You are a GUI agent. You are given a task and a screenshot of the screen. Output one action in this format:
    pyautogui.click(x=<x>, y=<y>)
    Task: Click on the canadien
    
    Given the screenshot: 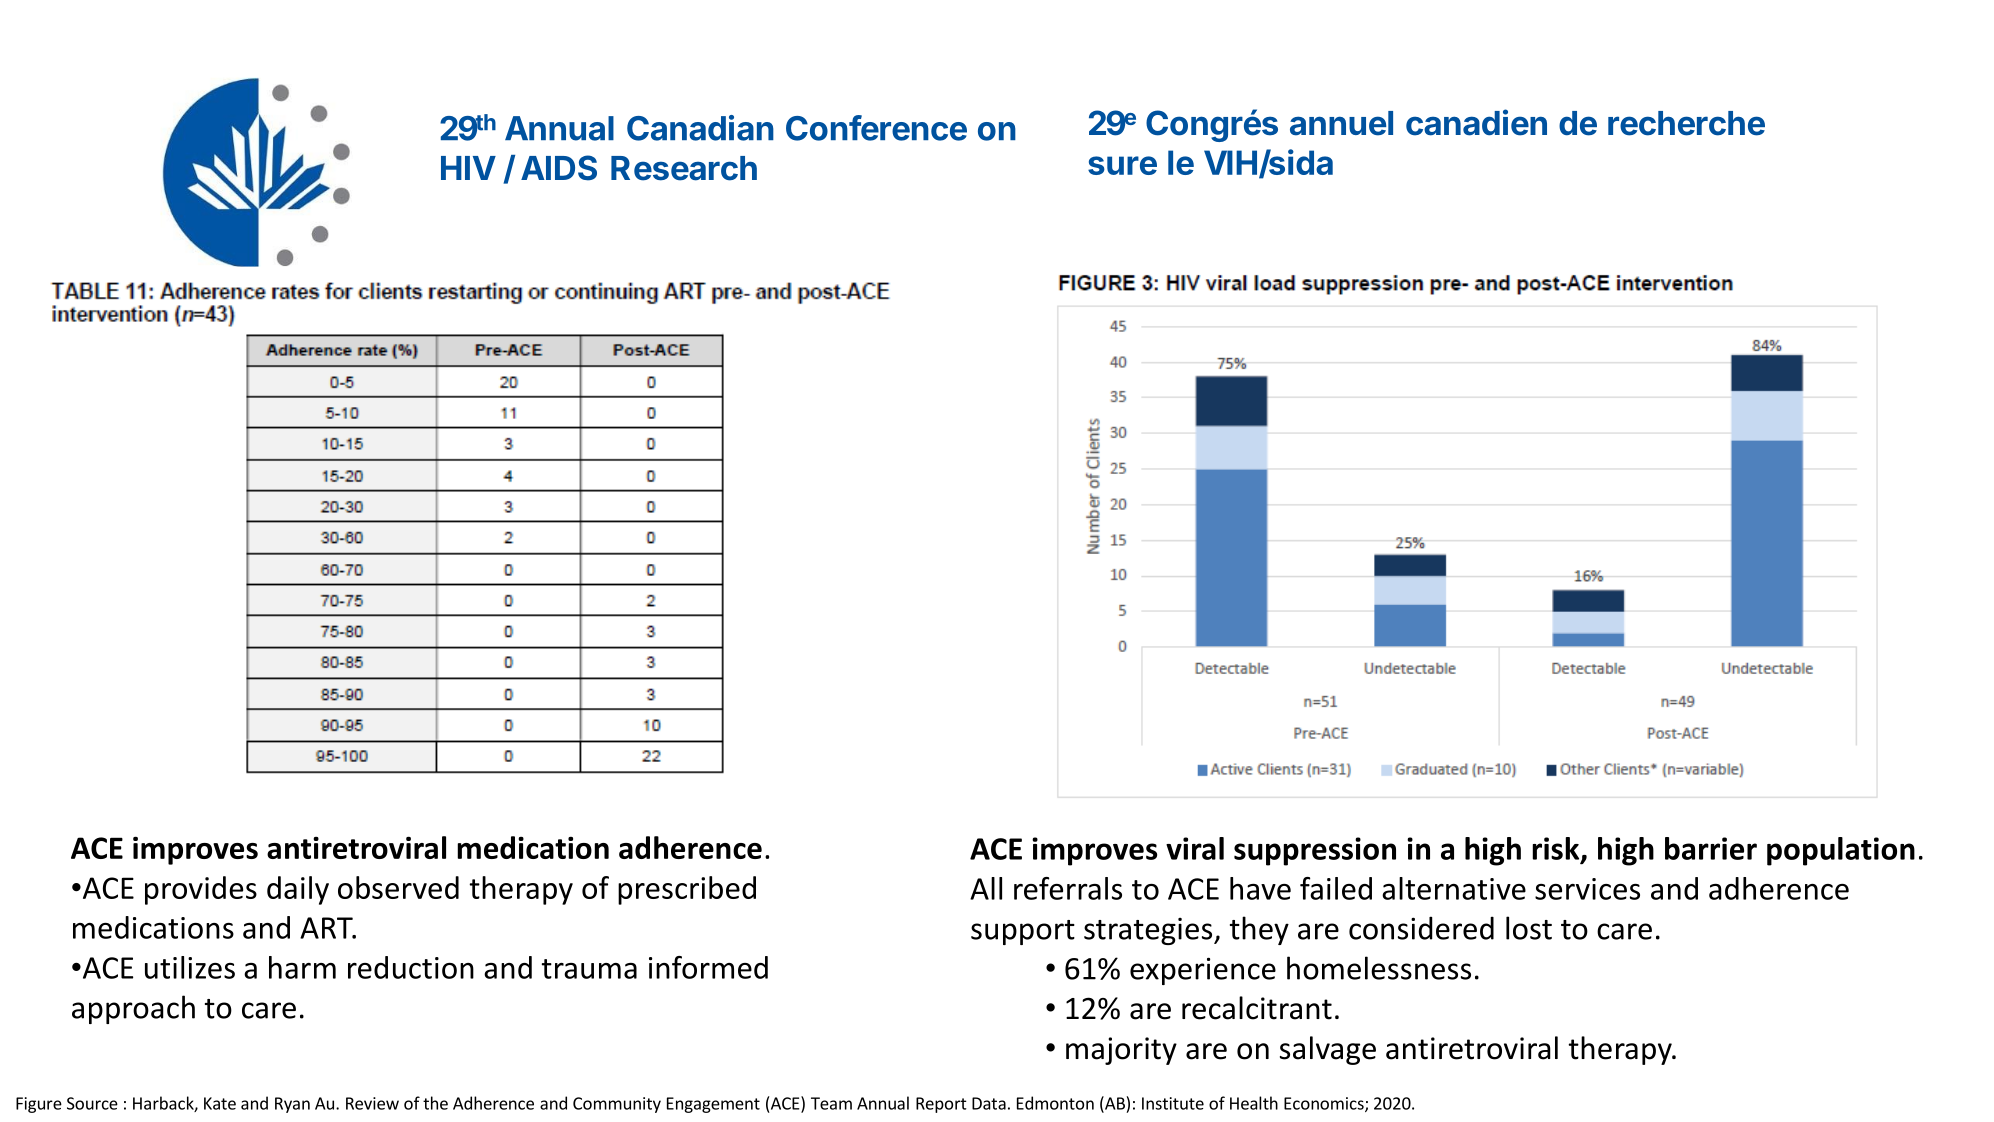 What is the action you would take?
    pyautogui.click(x=1476, y=122)
